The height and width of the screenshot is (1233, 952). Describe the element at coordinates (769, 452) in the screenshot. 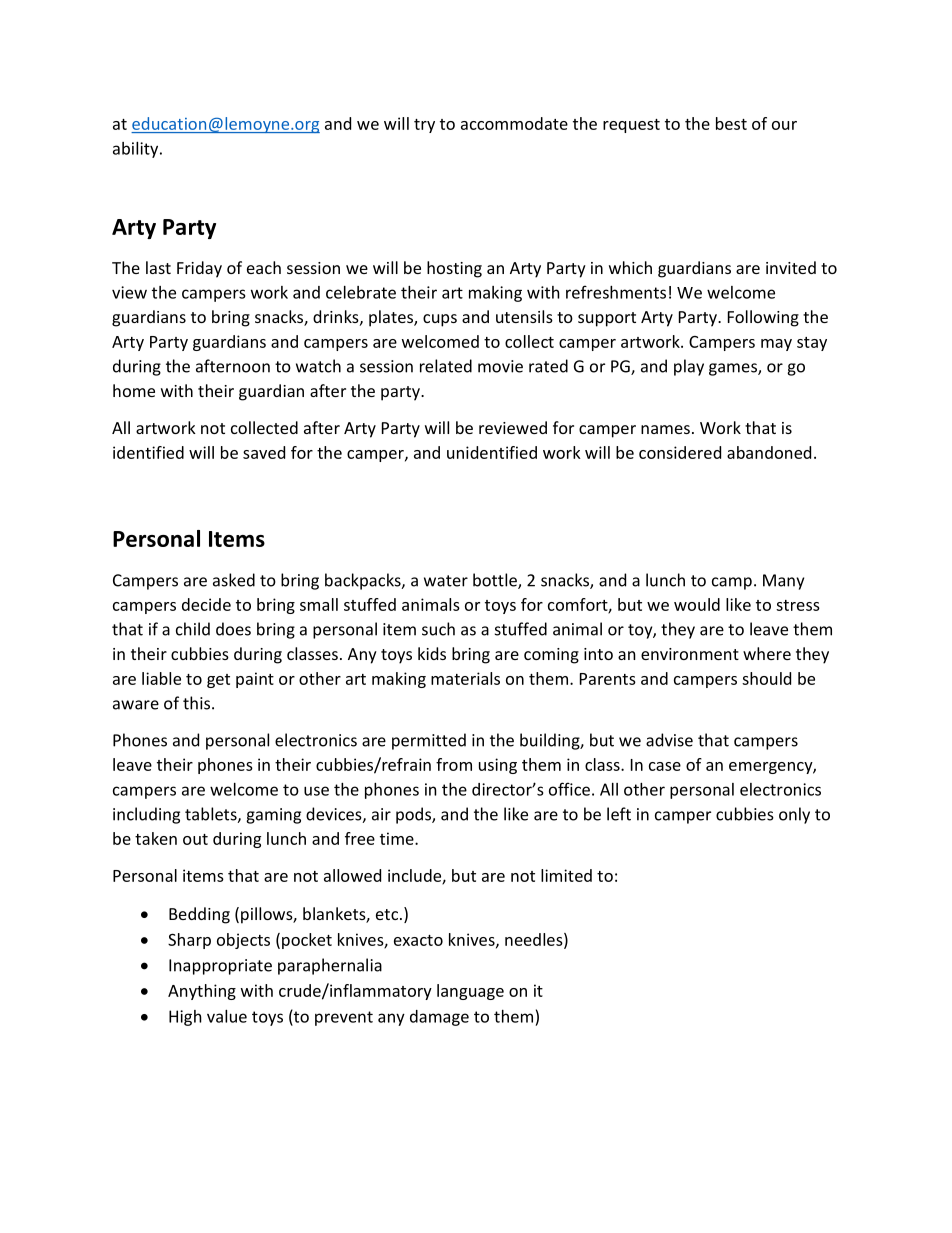

I see `abandoned` at that location.
